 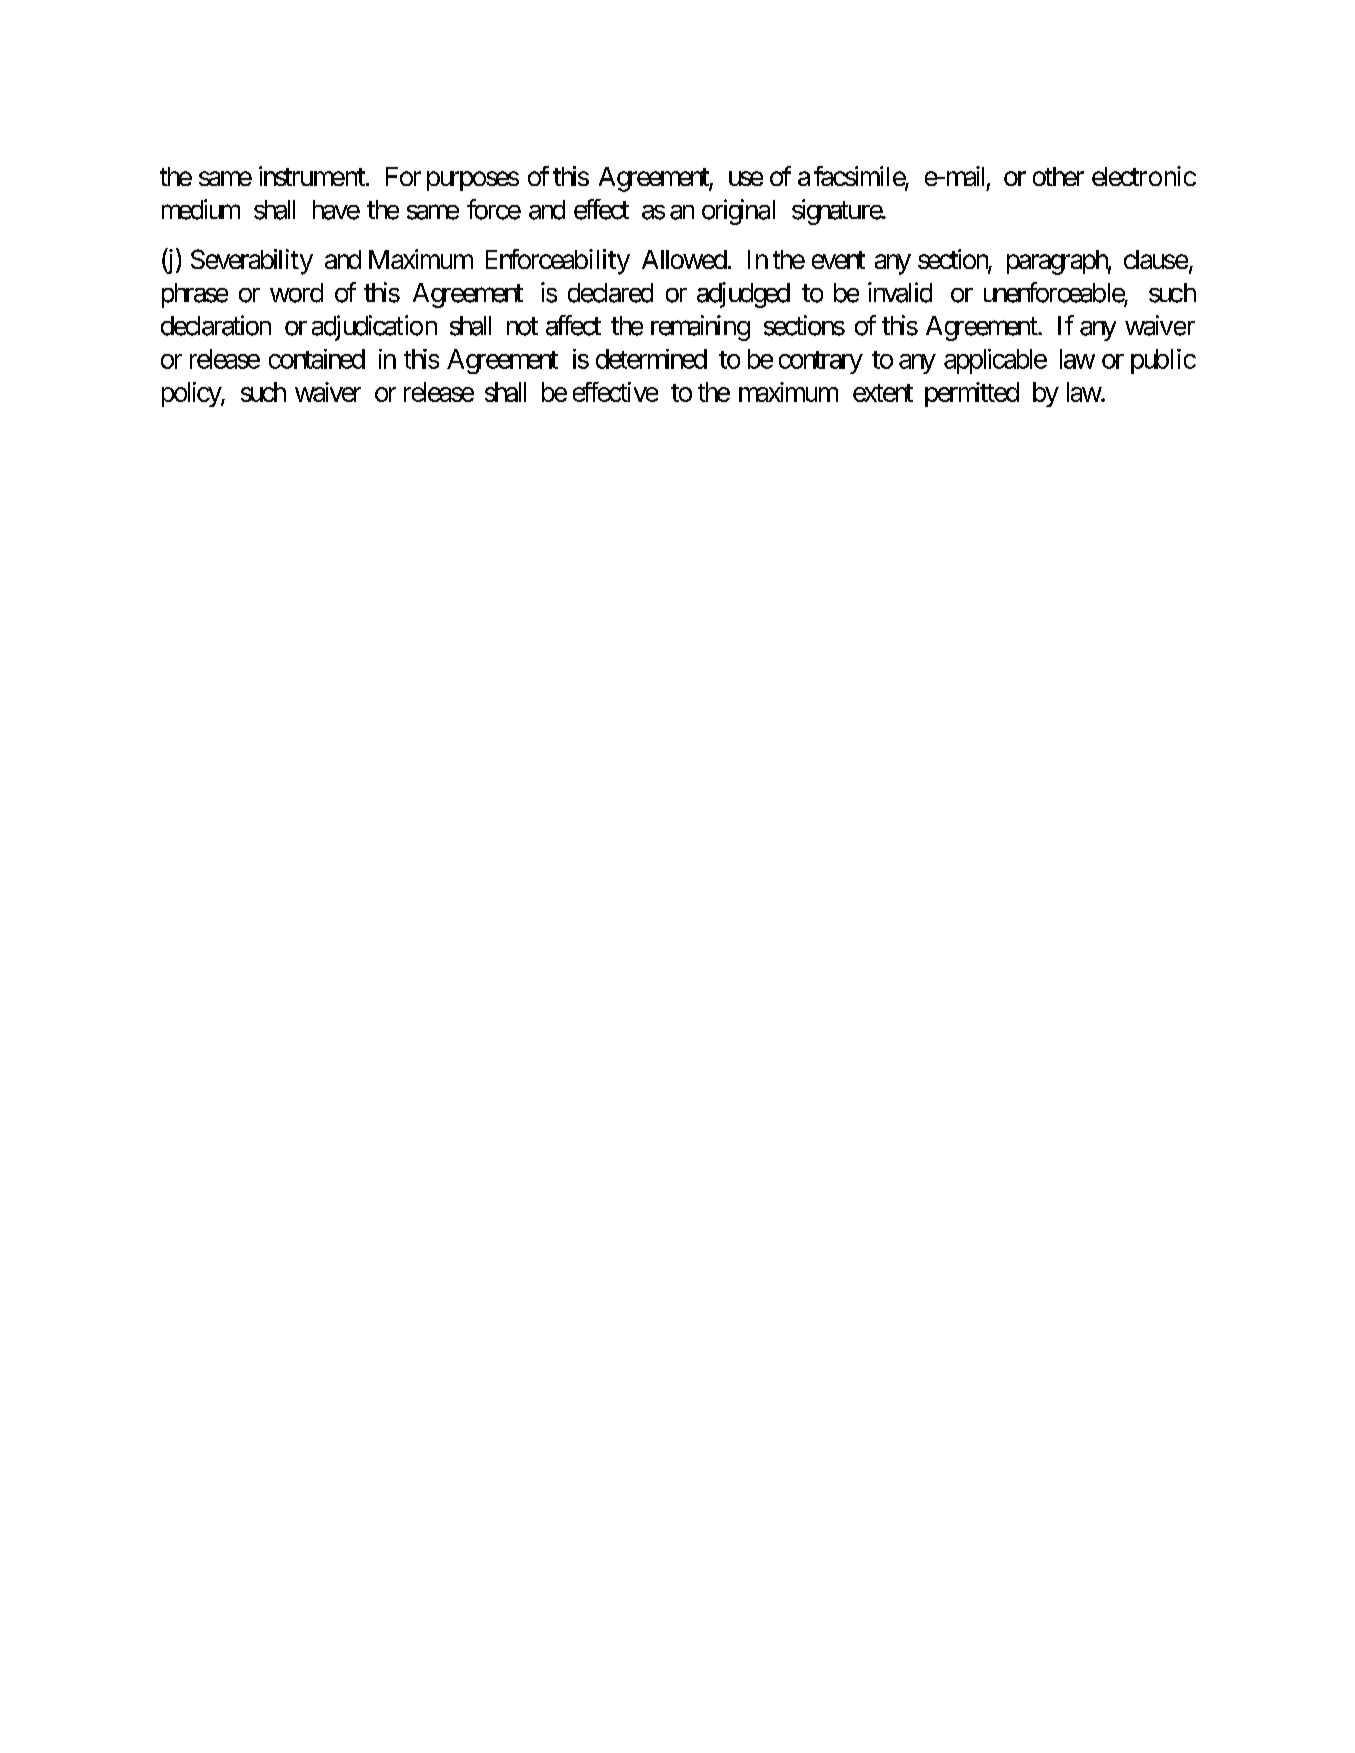 I want to click on adjudication, so click(x=374, y=328).
